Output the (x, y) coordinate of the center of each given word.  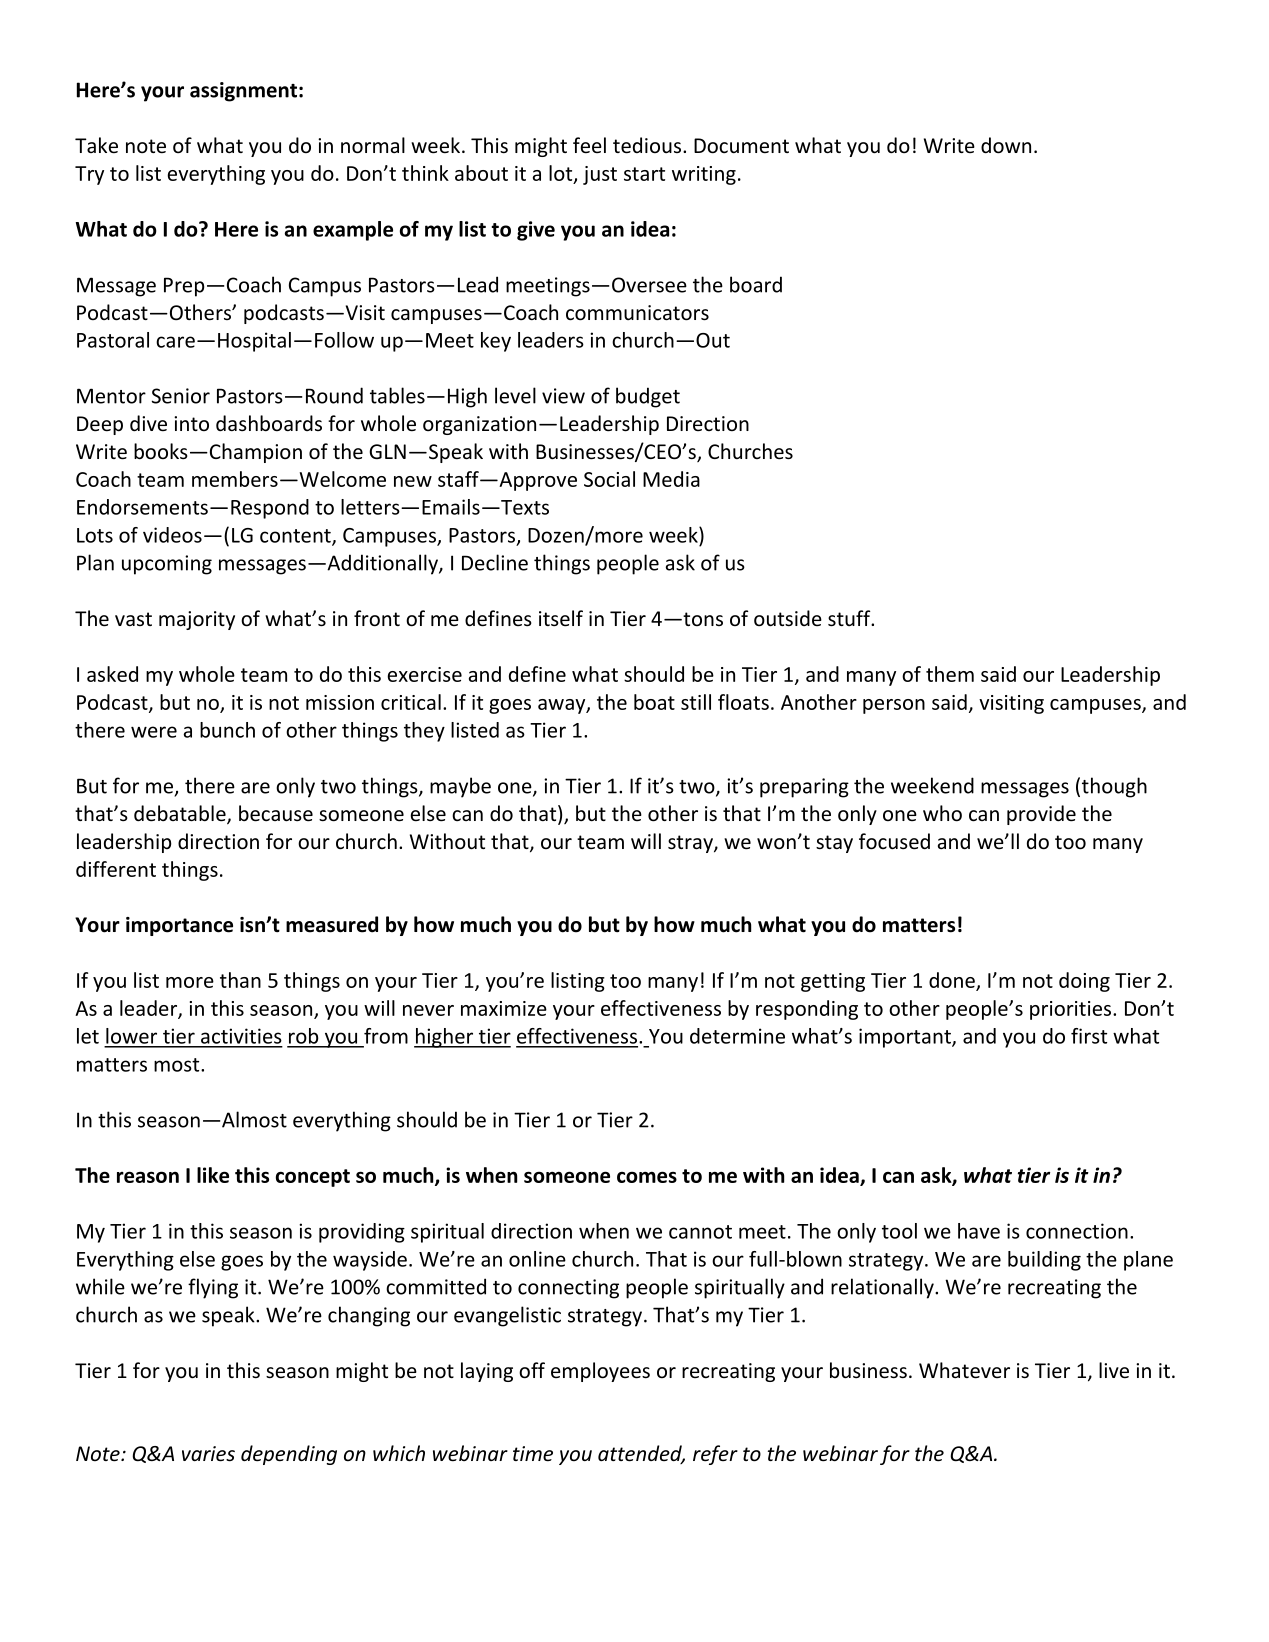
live (1114, 1370)
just (600, 175)
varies (208, 1454)
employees (600, 1372)
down (1006, 145)
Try (89, 175)
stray (691, 844)
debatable (181, 814)
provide (1041, 815)
